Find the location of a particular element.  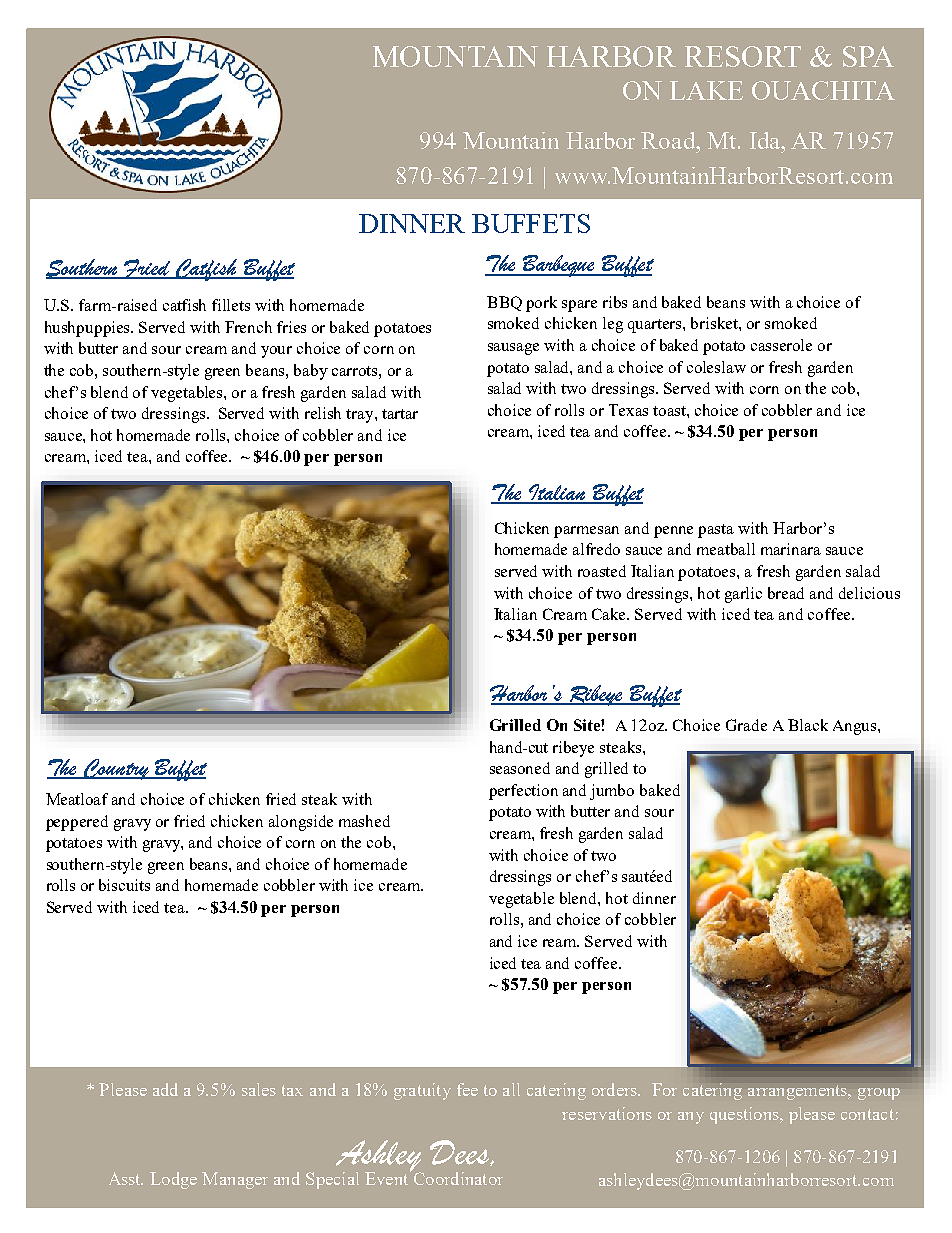

Lodge is located at coordinates (173, 1180).
